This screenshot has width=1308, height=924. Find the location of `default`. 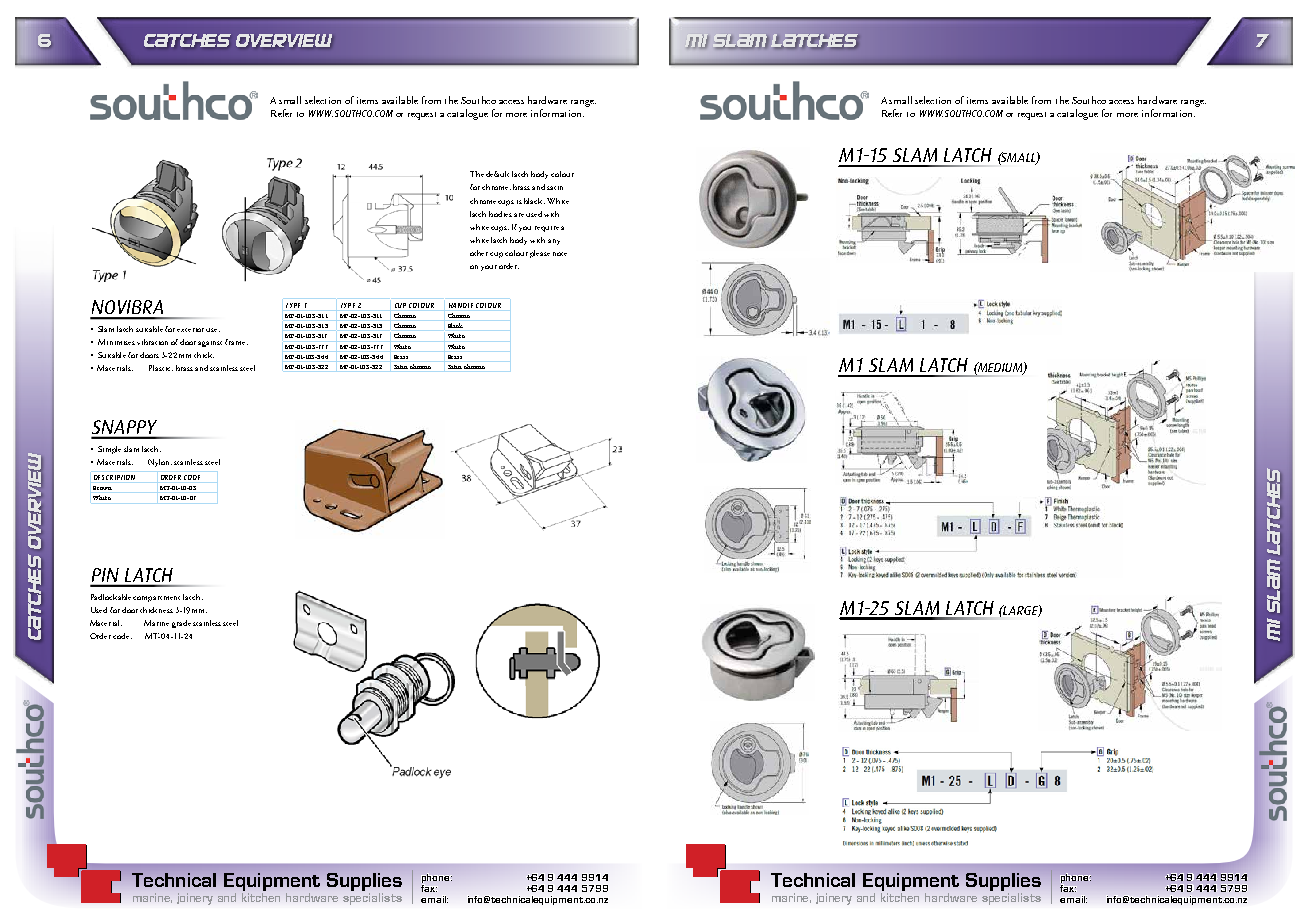

default is located at coordinates (497, 174).
